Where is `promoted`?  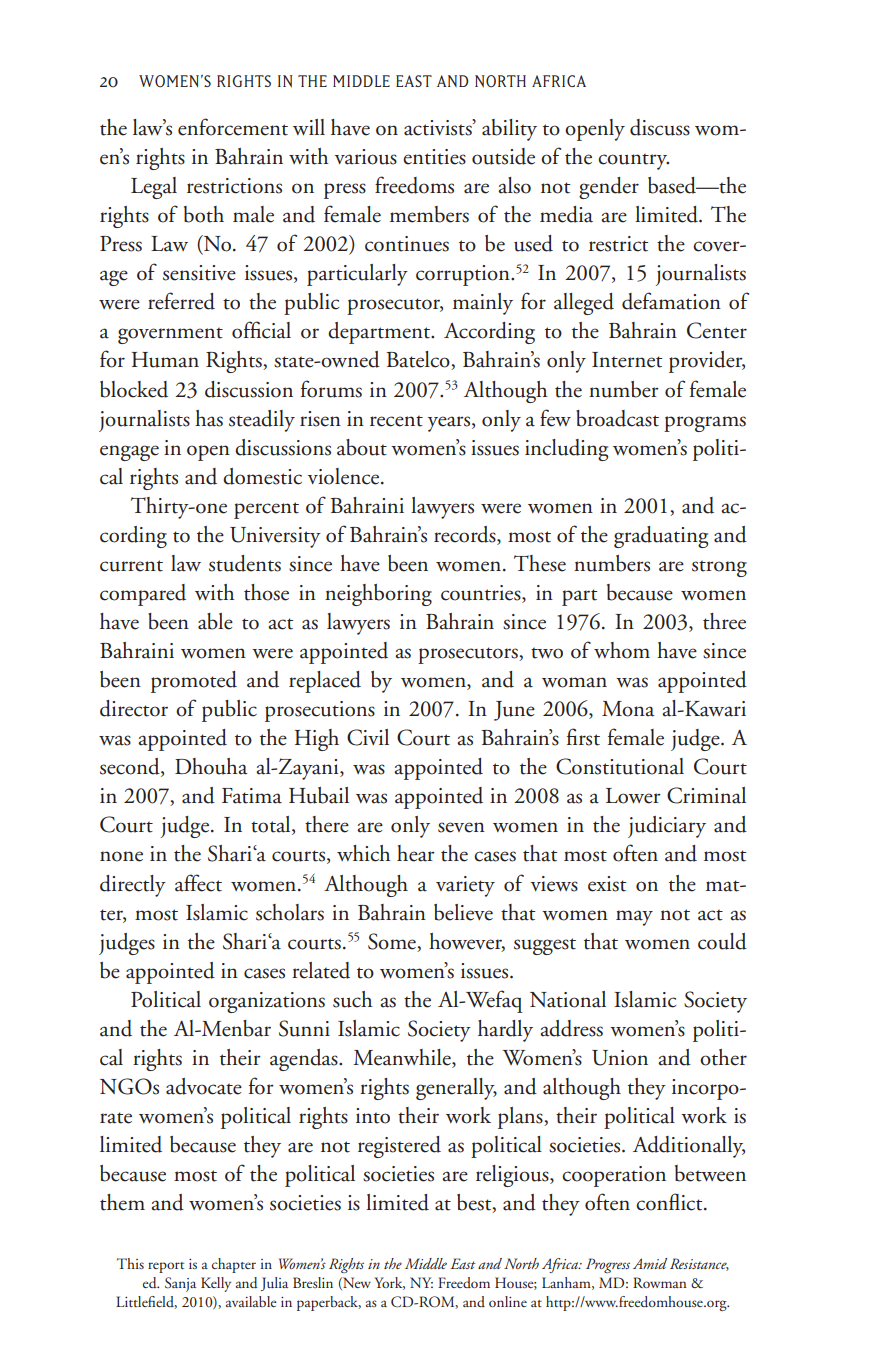
promoted is located at coordinates (194, 682).
